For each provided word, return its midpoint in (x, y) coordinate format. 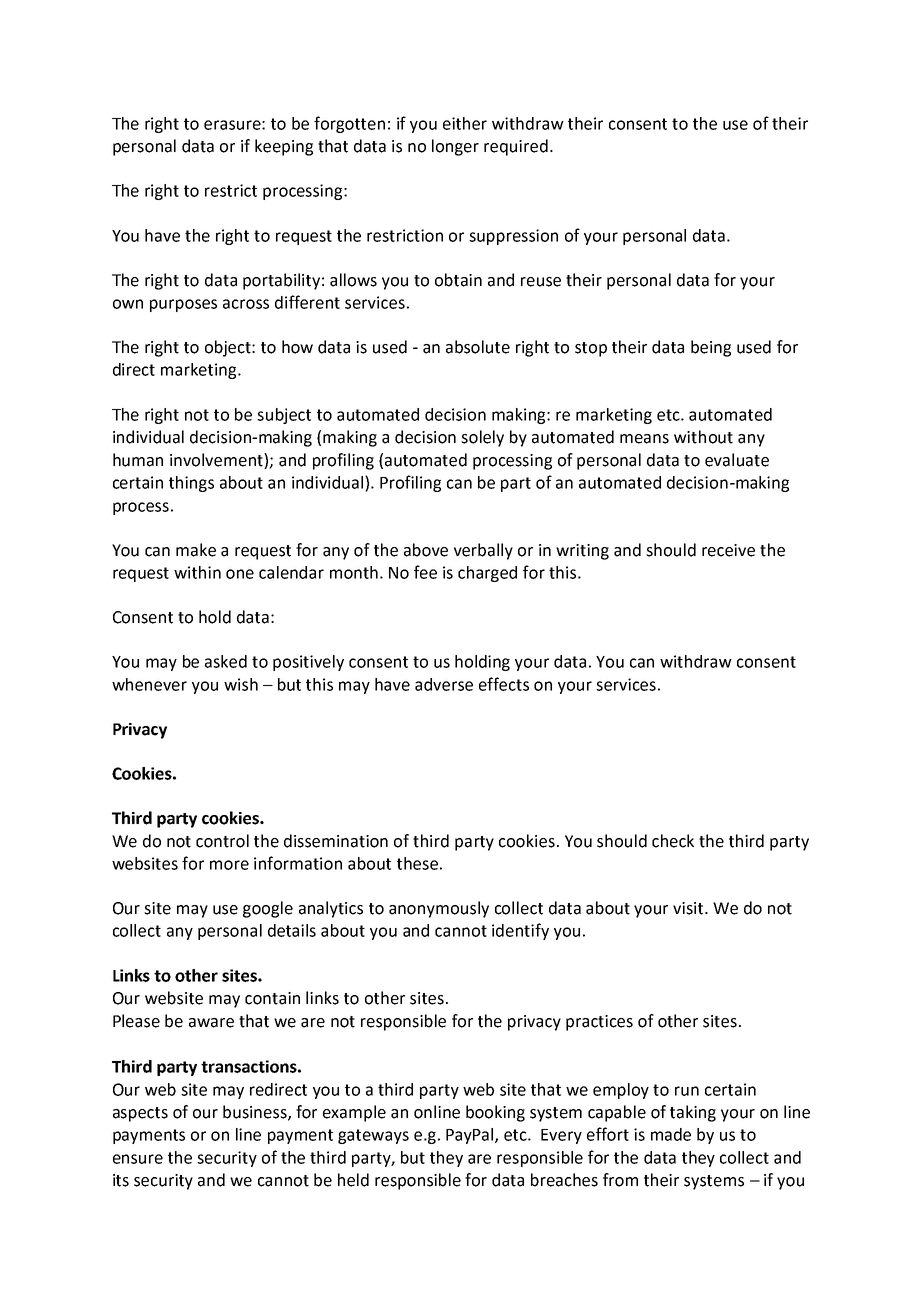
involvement (217, 461)
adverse (444, 684)
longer (455, 147)
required (516, 147)
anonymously (439, 909)
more (229, 865)
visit (689, 908)
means (644, 439)
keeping (284, 147)
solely (482, 438)
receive (728, 550)
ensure (138, 1159)
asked (226, 661)
